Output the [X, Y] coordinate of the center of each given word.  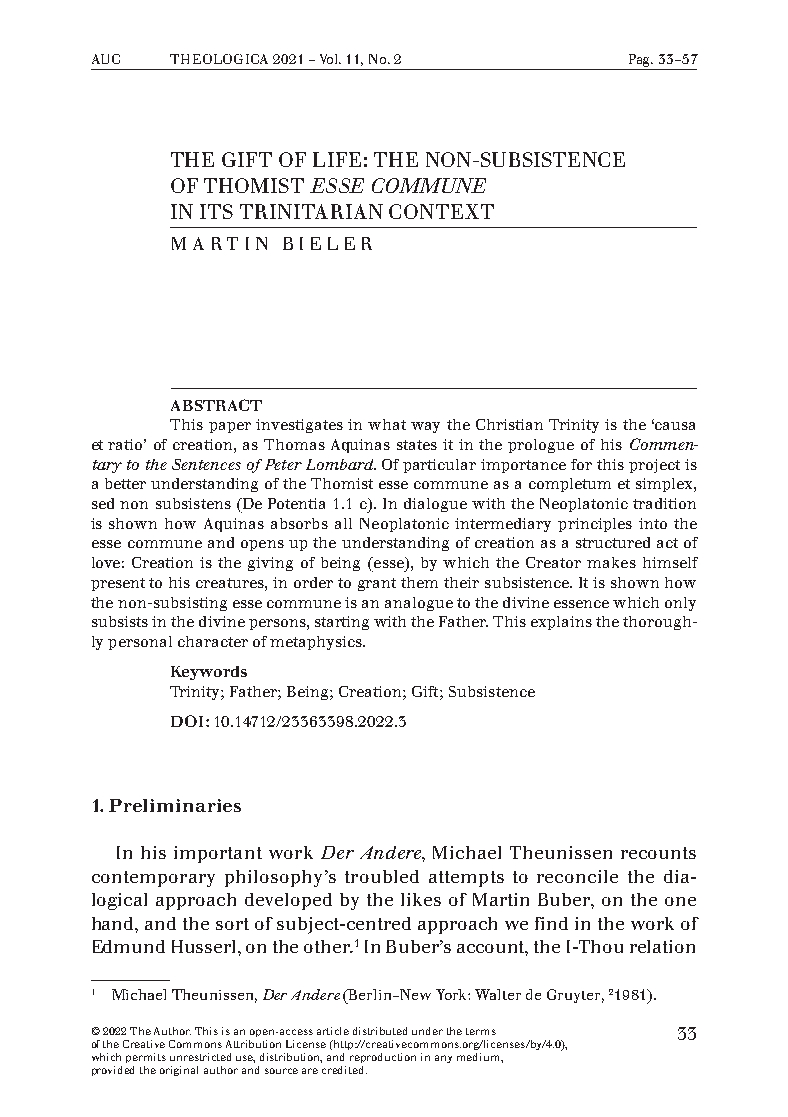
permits [146, 1058]
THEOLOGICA [219, 59]
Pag [641, 60]
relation [662, 946]
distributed [380, 1031]
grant [377, 584]
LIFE [337, 159]
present [118, 584]
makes [611, 562]
